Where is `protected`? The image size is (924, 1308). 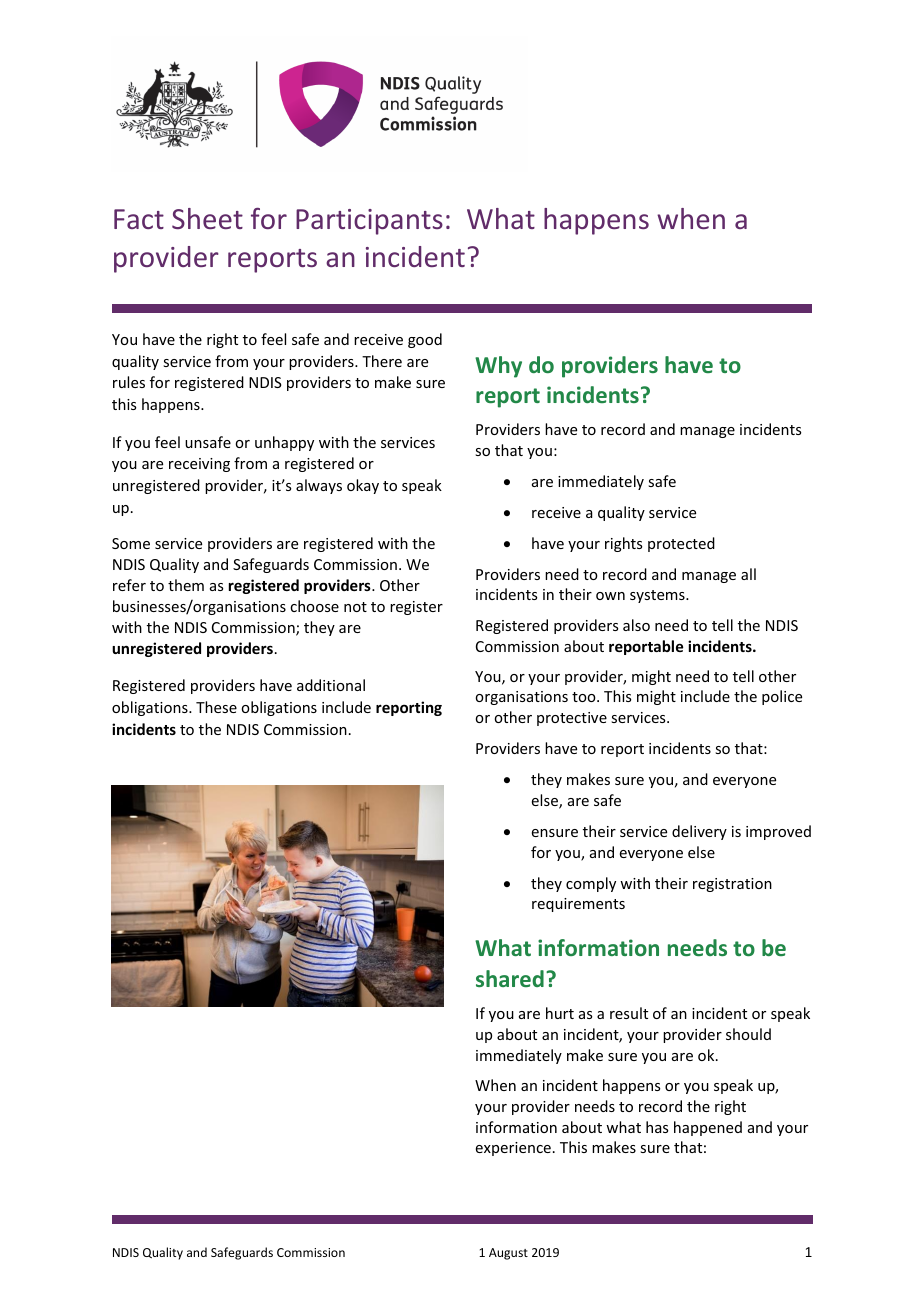 protected is located at coordinates (681, 544).
